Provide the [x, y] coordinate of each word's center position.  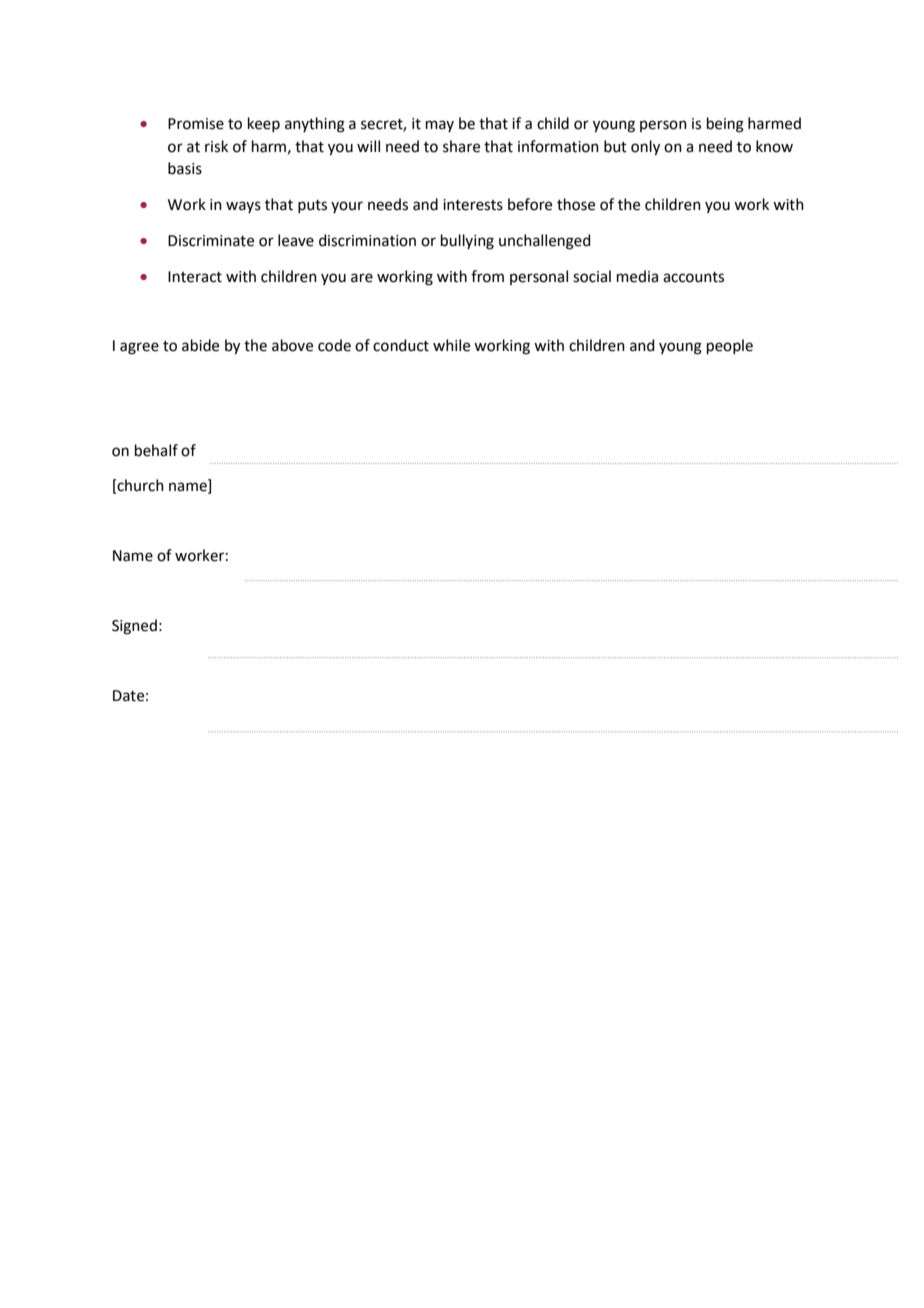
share [461, 146]
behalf [156, 450]
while [451, 345]
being [725, 125]
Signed [134, 627]
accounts [693, 277]
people [730, 346]
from [487, 276]
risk [216, 146]
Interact [195, 277]
